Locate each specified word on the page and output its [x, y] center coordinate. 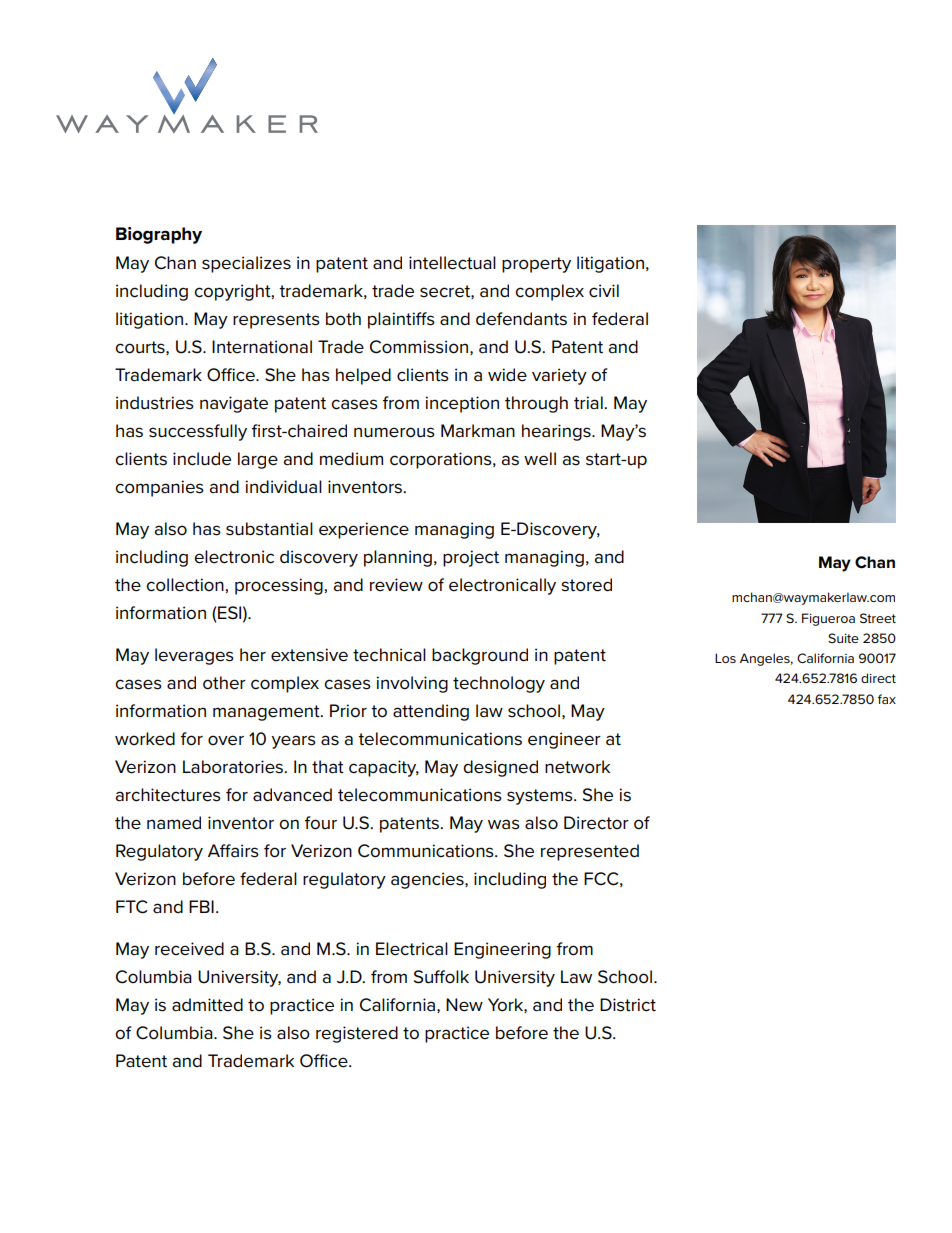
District [628, 1005]
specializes [246, 264]
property [536, 265]
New [464, 1005]
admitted [207, 1005]
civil [604, 291]
